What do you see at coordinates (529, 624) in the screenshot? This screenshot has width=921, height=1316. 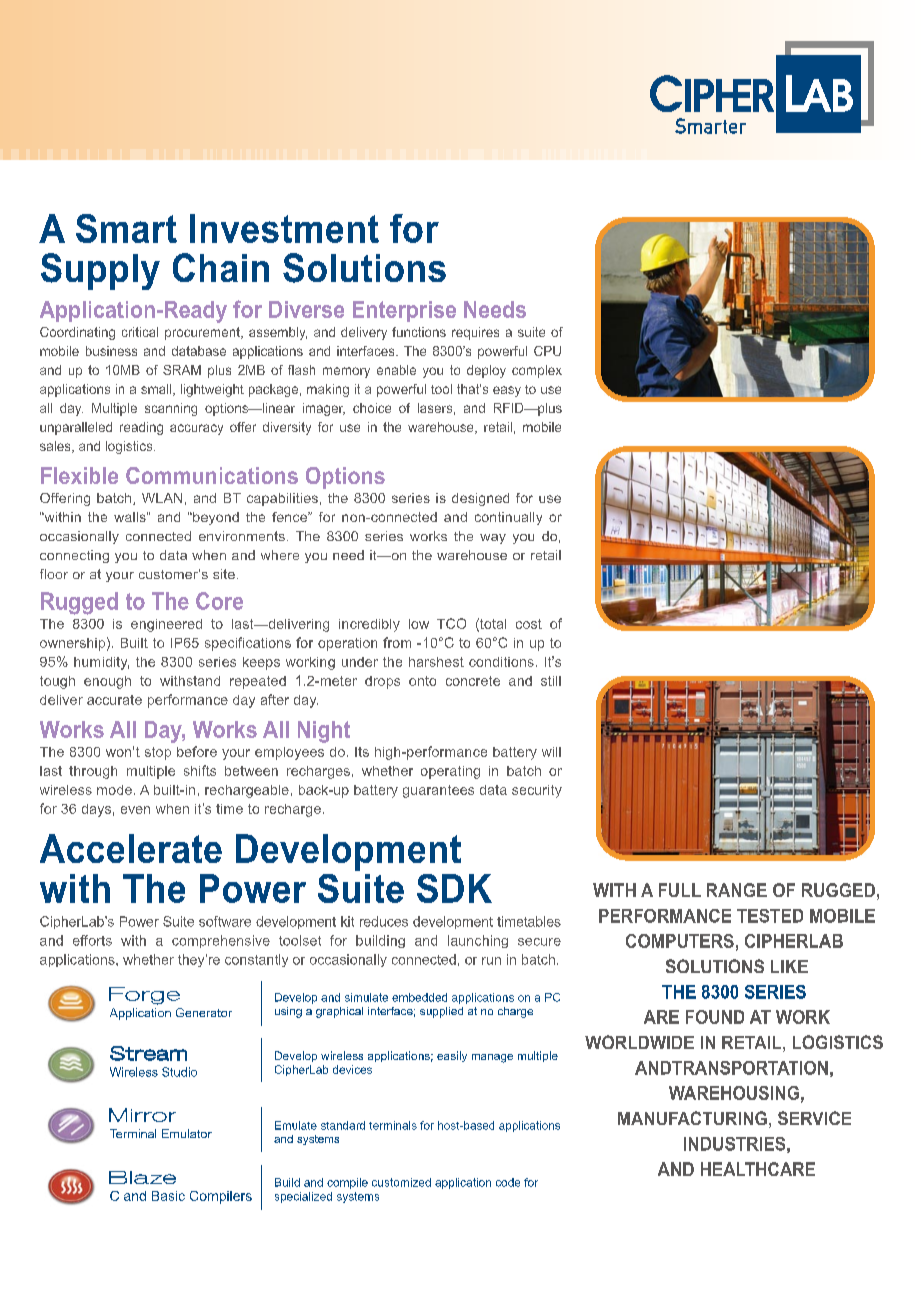 I see `cost` at bounding box center [529, 624].
